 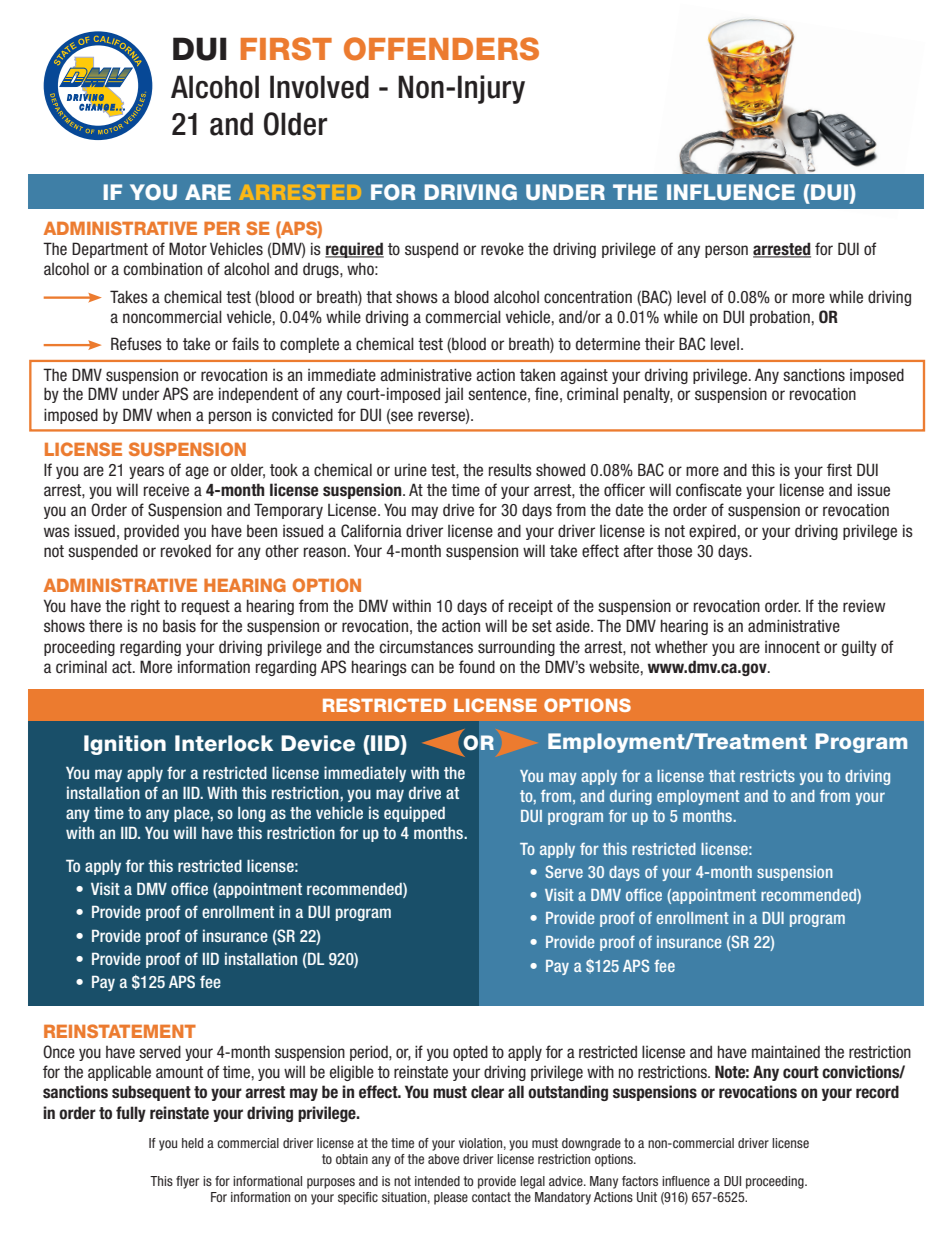 I want to click on Involved, so click(x=319, y=87).
